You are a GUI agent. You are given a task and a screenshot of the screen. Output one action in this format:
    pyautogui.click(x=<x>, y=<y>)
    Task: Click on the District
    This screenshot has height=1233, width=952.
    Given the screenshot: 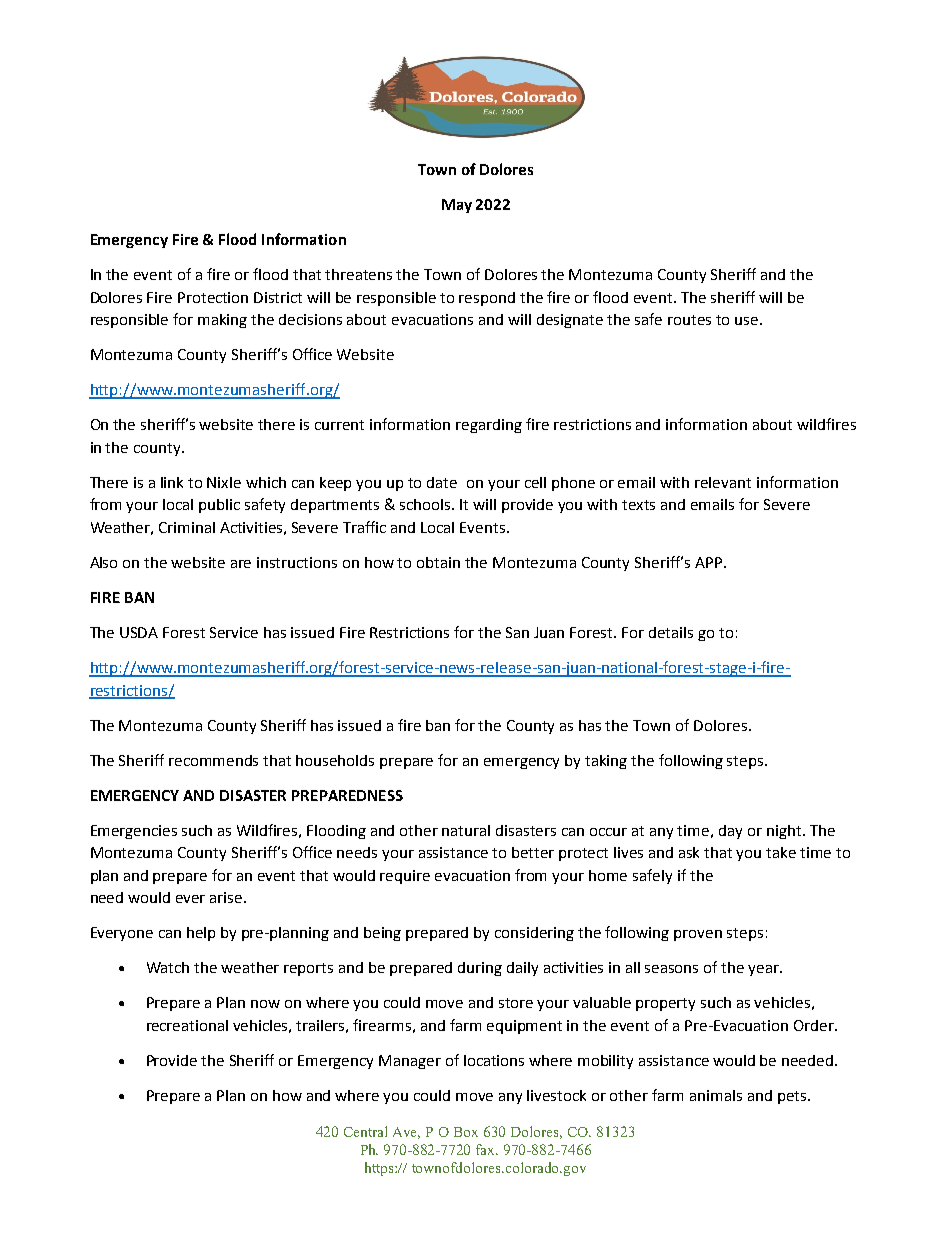 What is the action you would take?
    pyautogui.click(x=278, y=297)
